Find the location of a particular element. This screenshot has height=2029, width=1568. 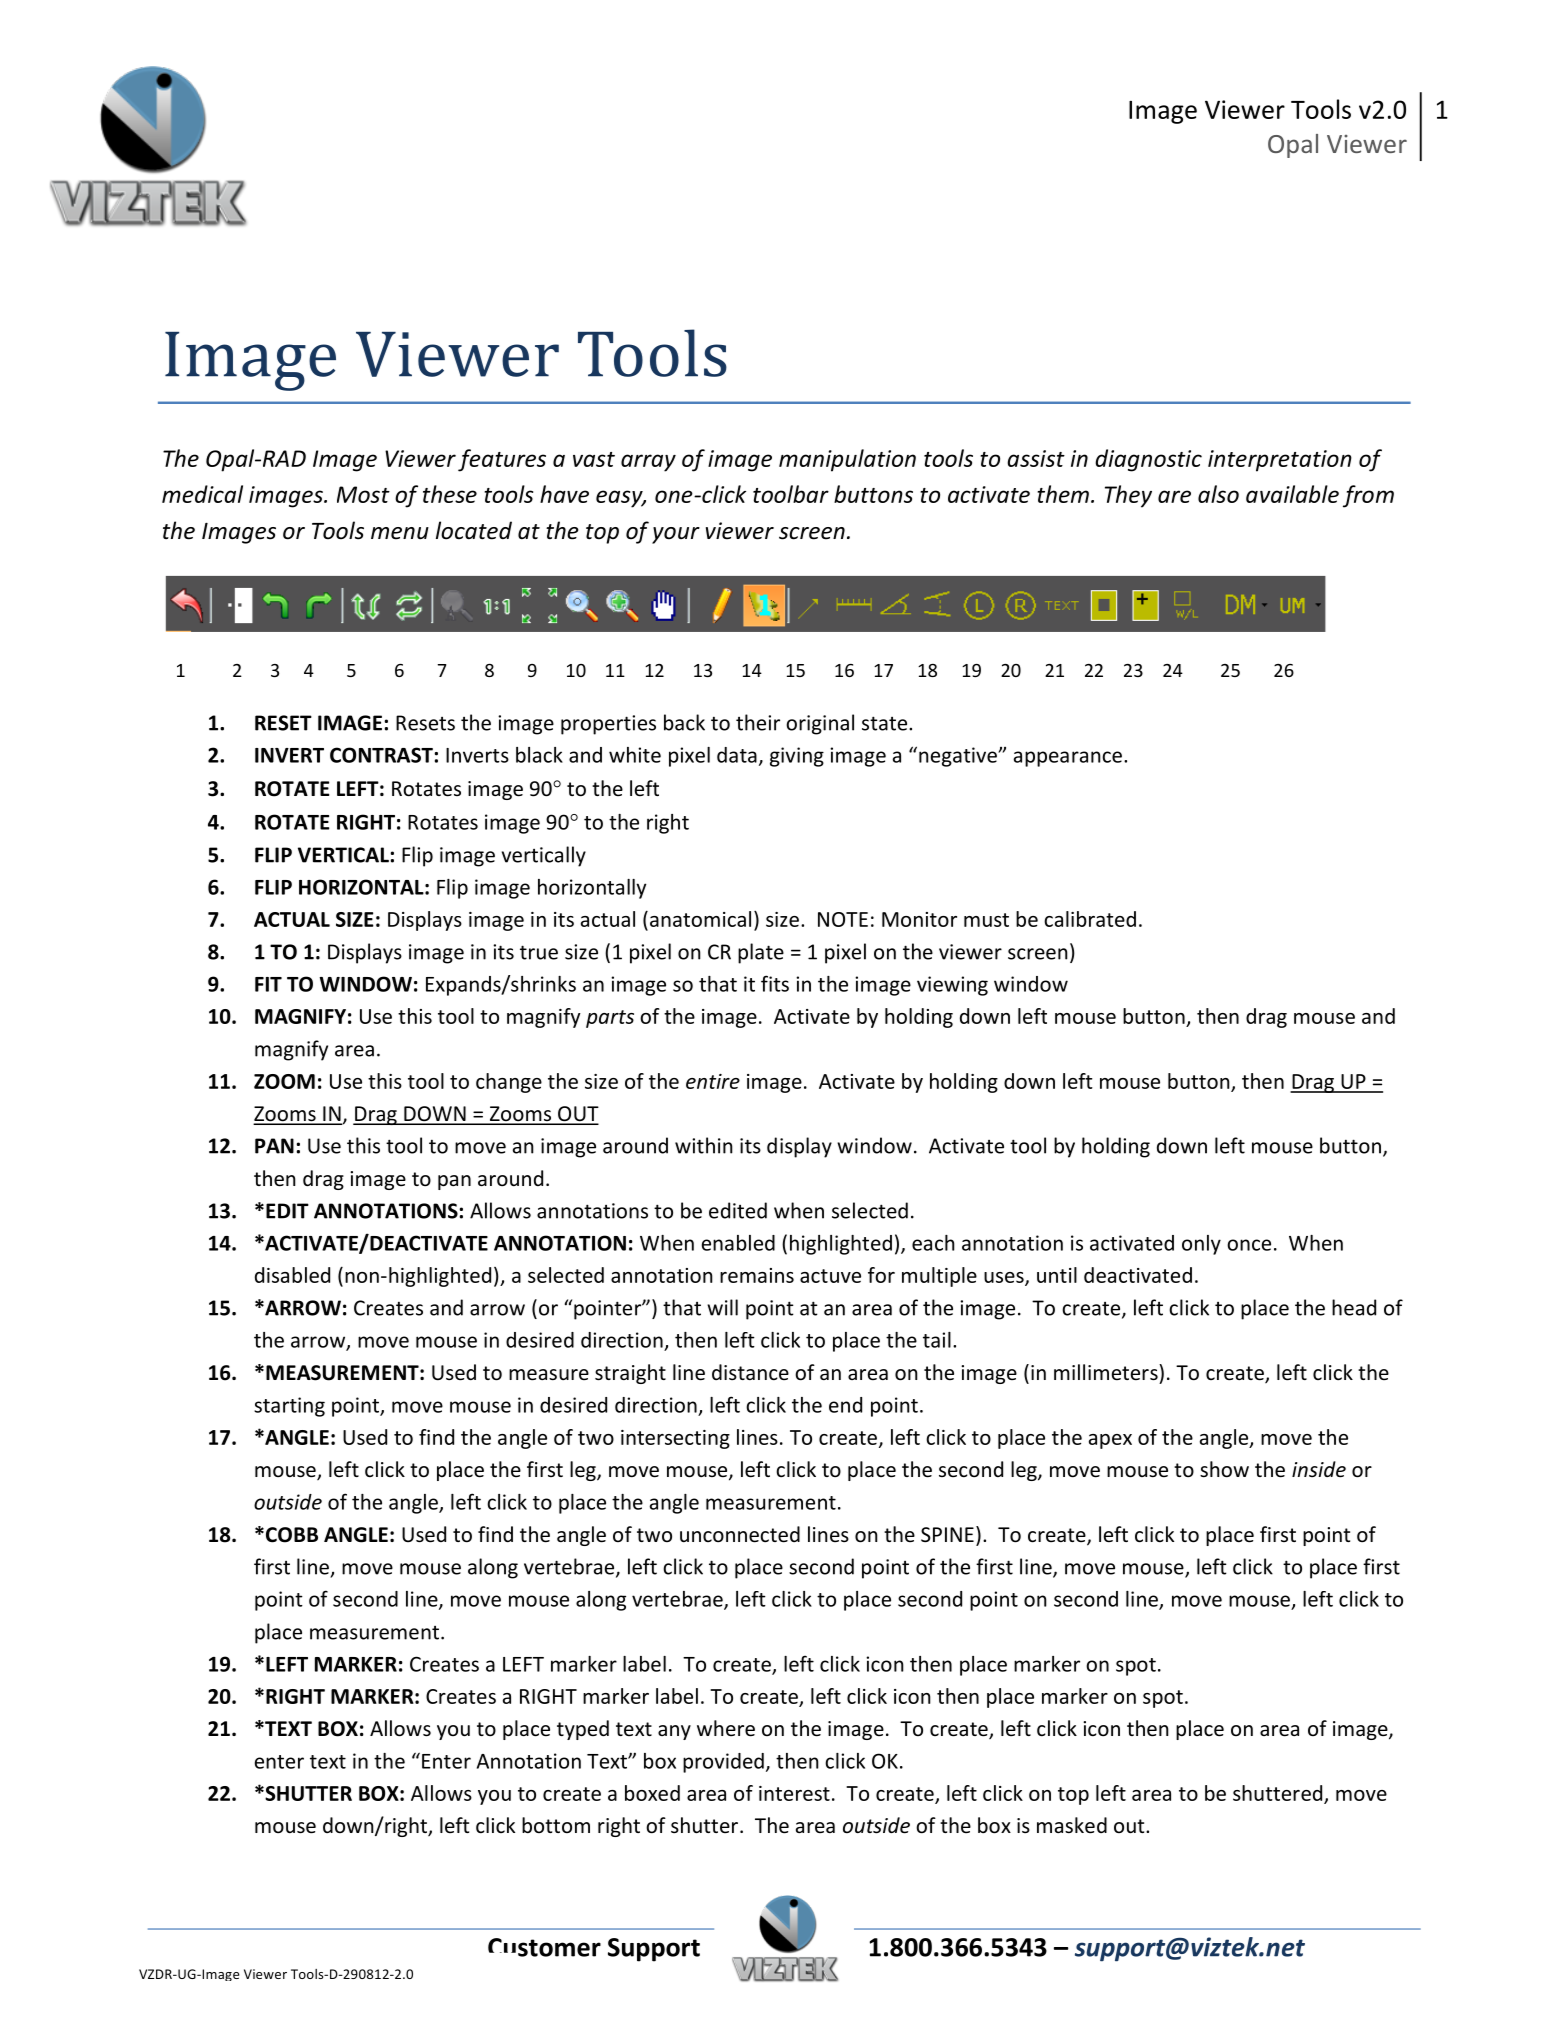

Most is located at coordinates (363, 494).
